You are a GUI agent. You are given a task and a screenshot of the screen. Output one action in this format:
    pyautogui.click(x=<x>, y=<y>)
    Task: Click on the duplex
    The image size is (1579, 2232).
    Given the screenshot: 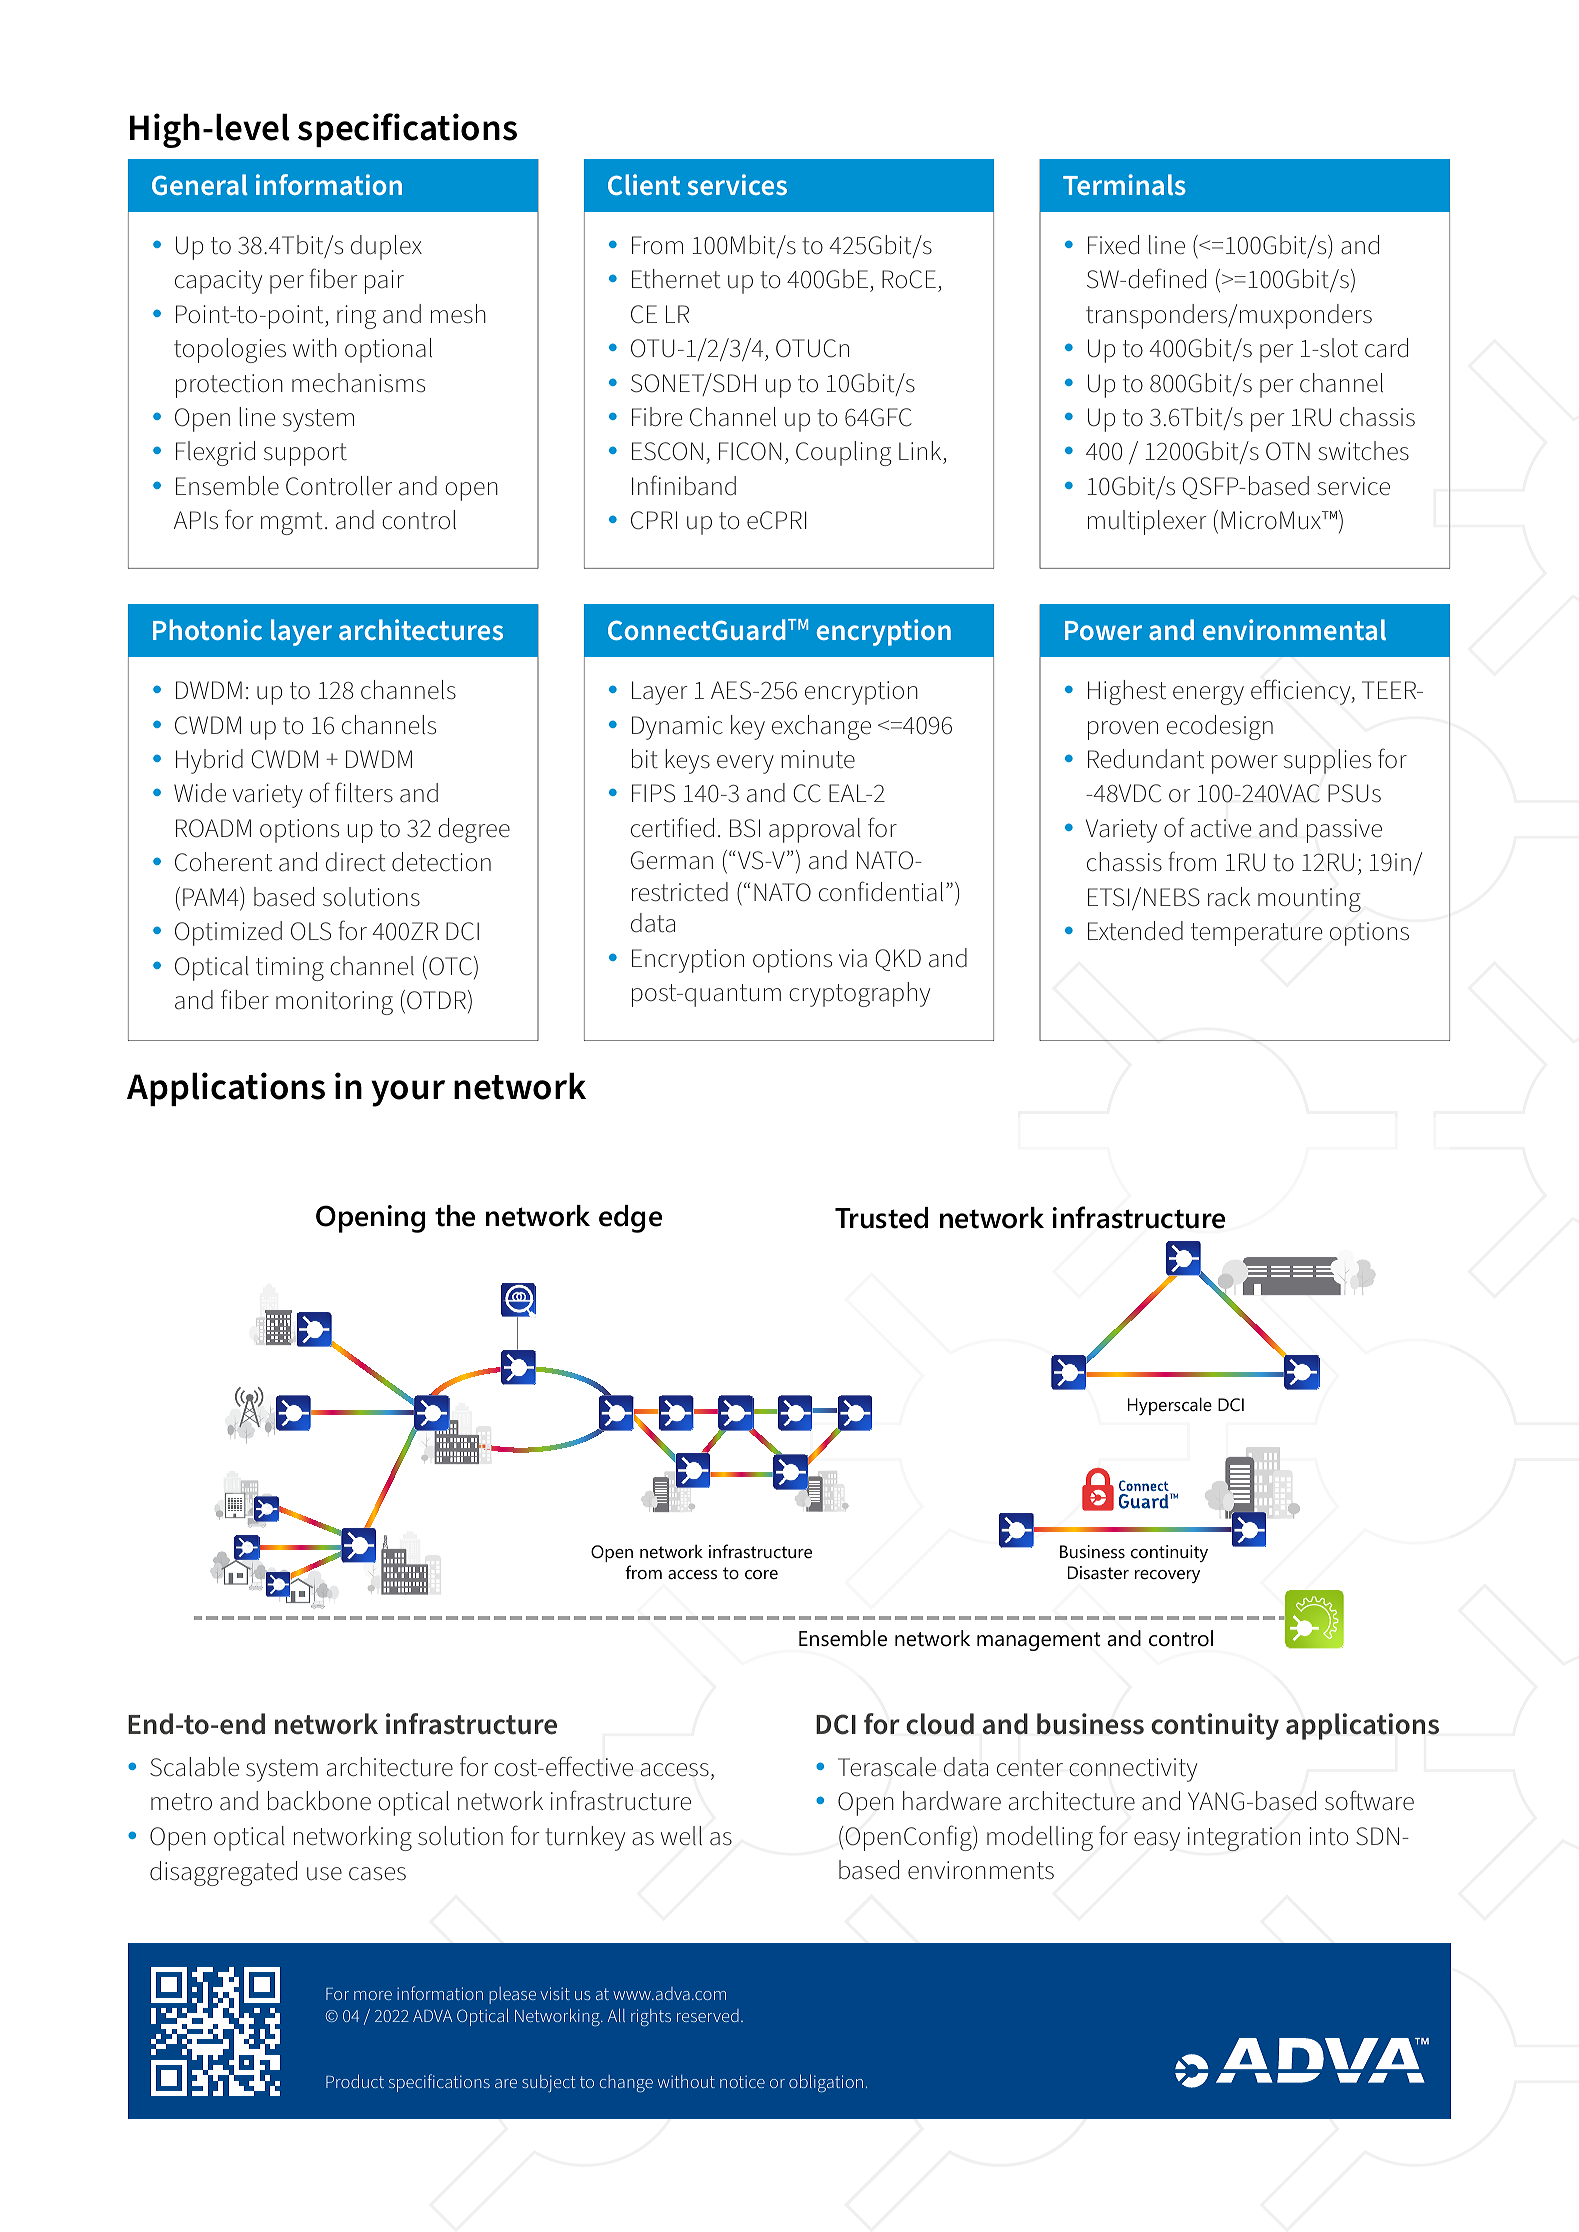 What is the action you would take?
    pyautogui.click(x=386, y=247)
